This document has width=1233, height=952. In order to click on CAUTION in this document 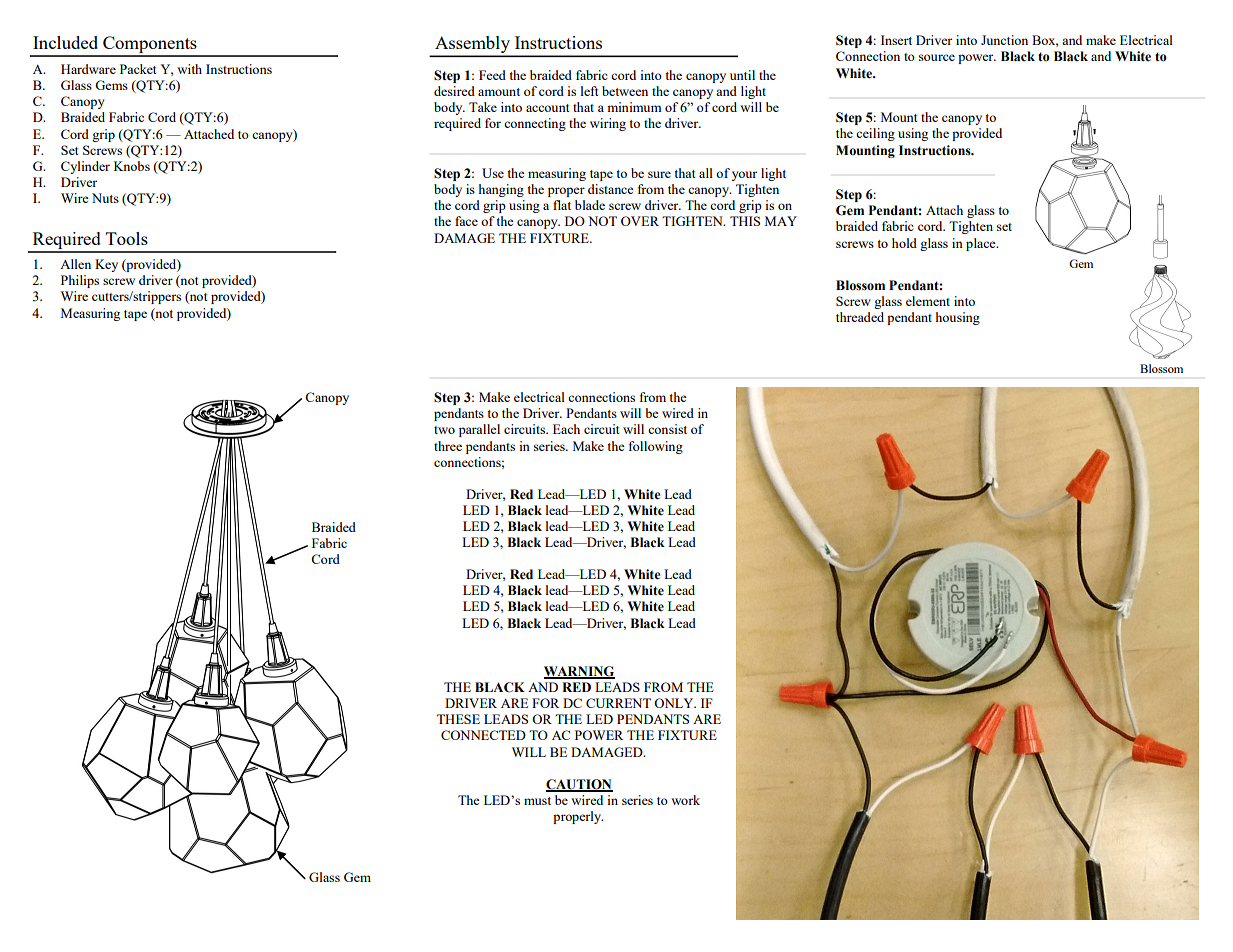, I will do `click(579, 785)`.
